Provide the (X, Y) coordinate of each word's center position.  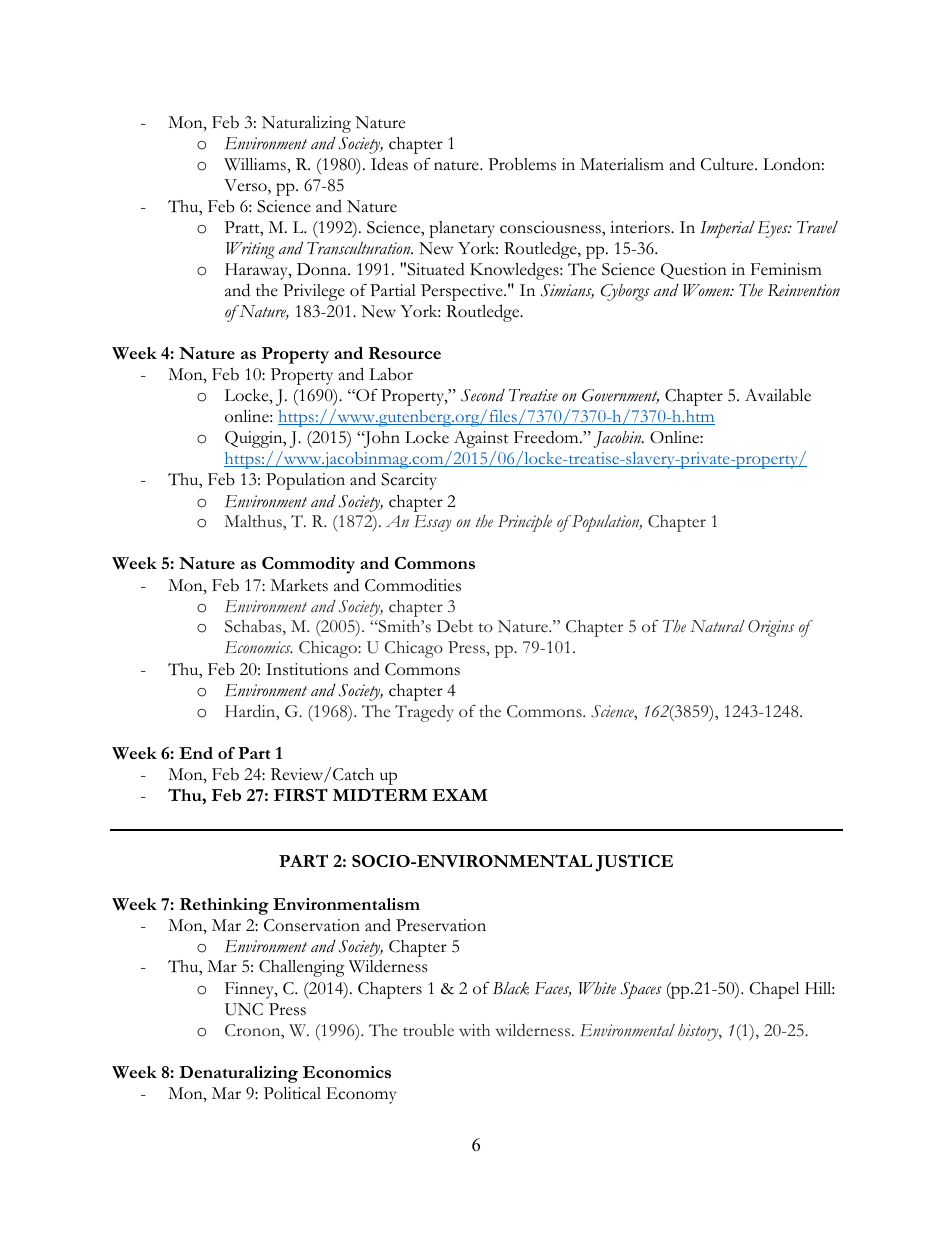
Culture (728, 164)
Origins (771, 628)
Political (292, 1093)
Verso (246, 186)
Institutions (307, 669)
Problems (522, 164)
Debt (455, 626)
